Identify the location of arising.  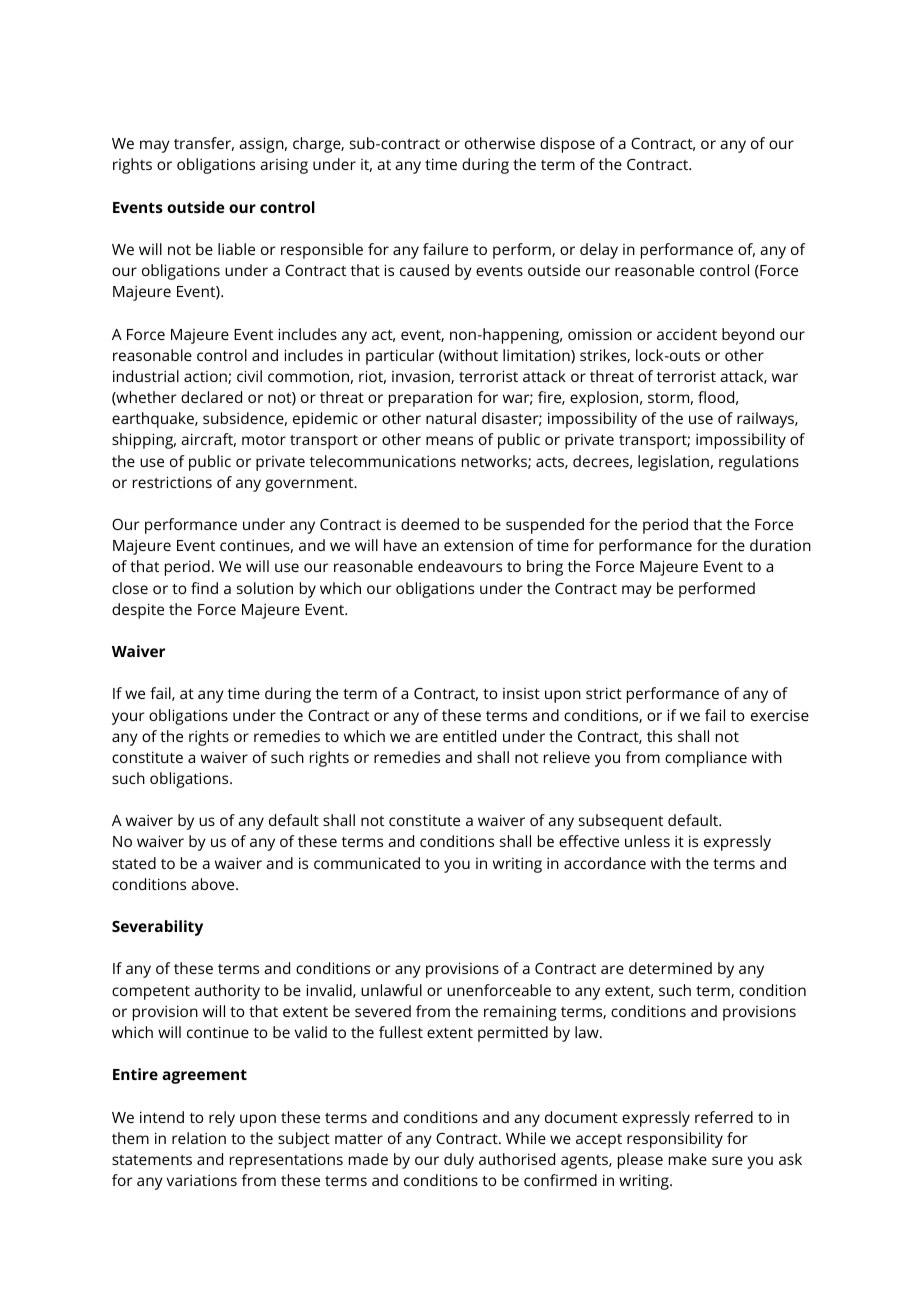
(284, 166).
